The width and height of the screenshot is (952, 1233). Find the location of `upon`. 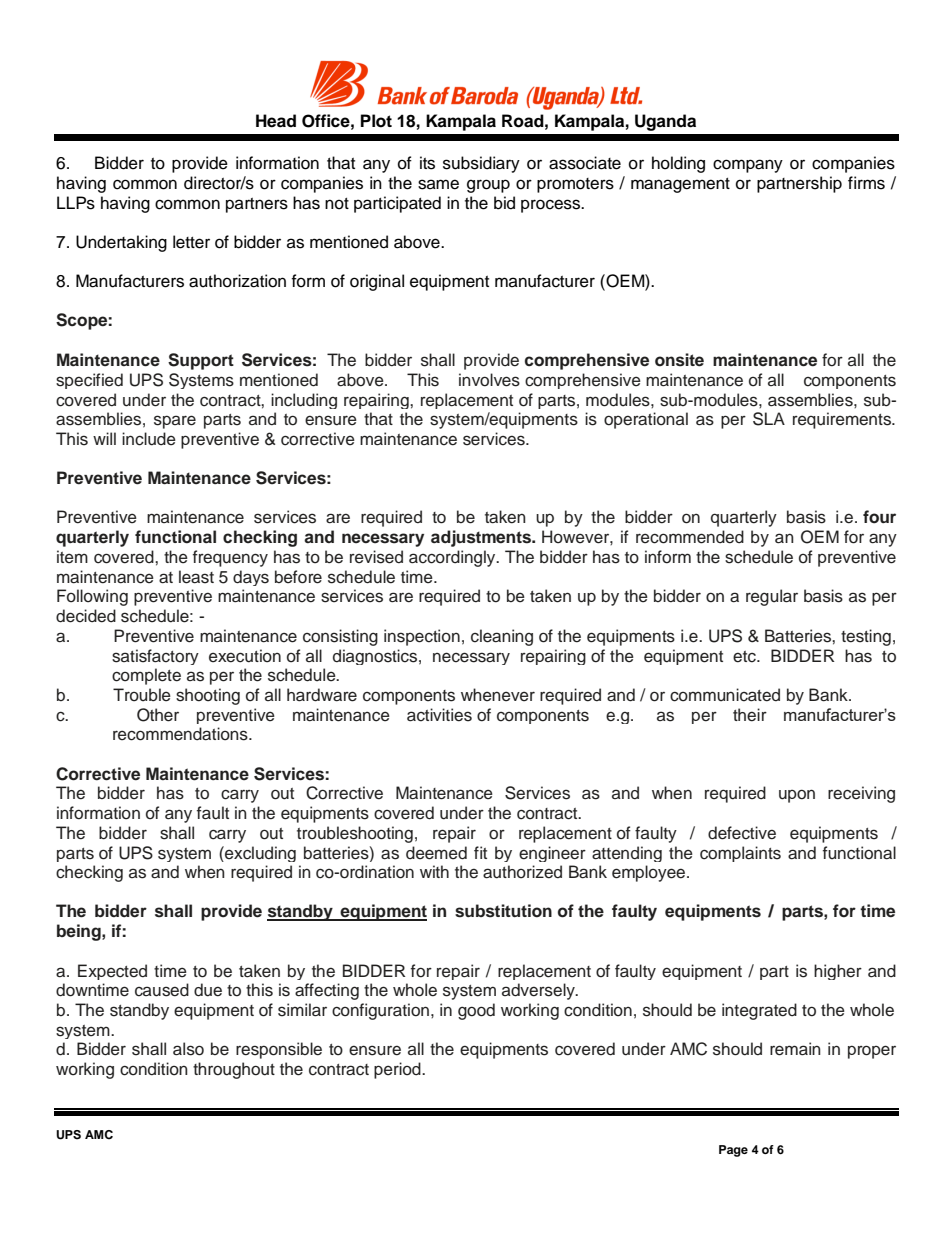

upon is located at coordinates (797, 796).
